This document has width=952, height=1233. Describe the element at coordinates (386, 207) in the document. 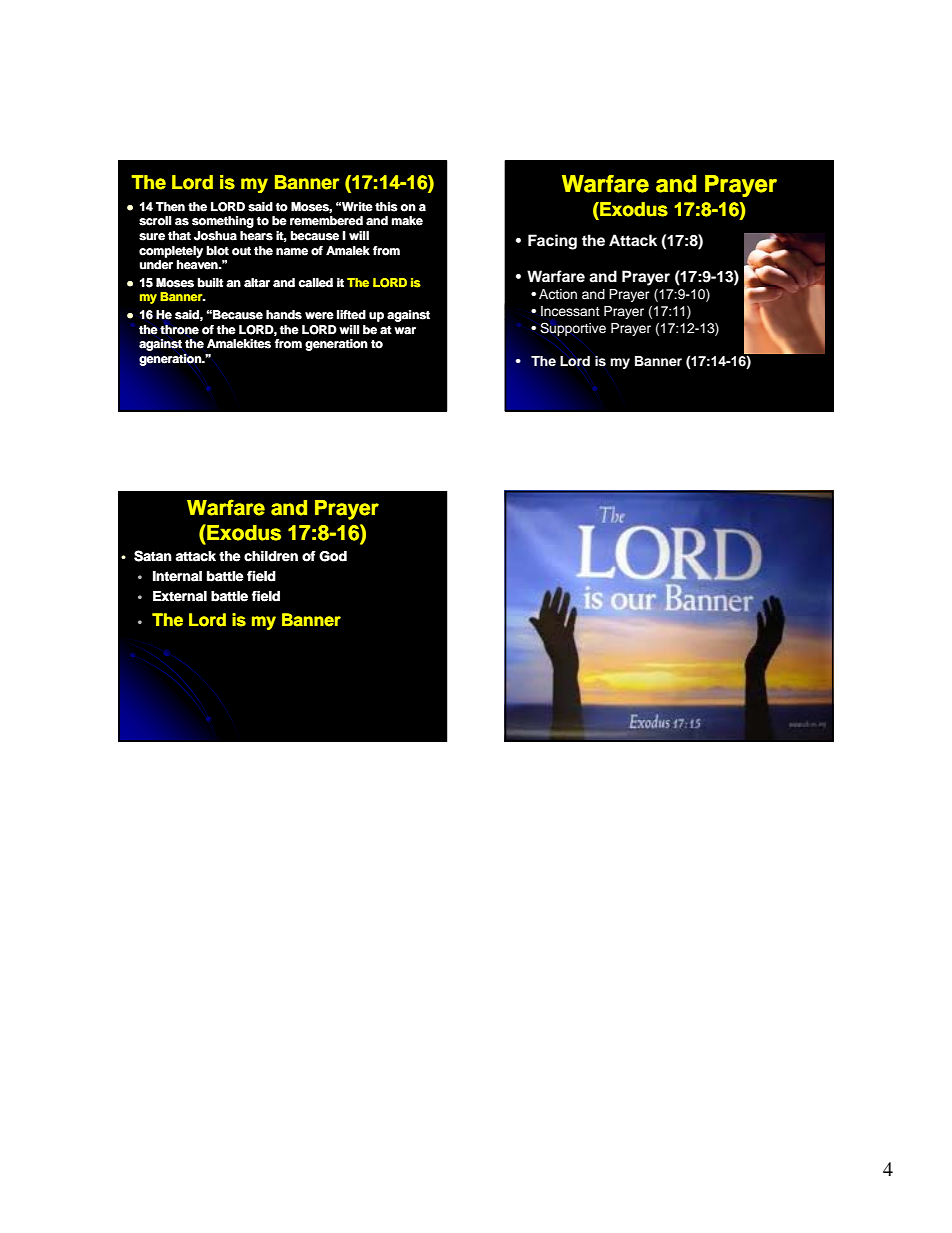

I see `this` at that location.
